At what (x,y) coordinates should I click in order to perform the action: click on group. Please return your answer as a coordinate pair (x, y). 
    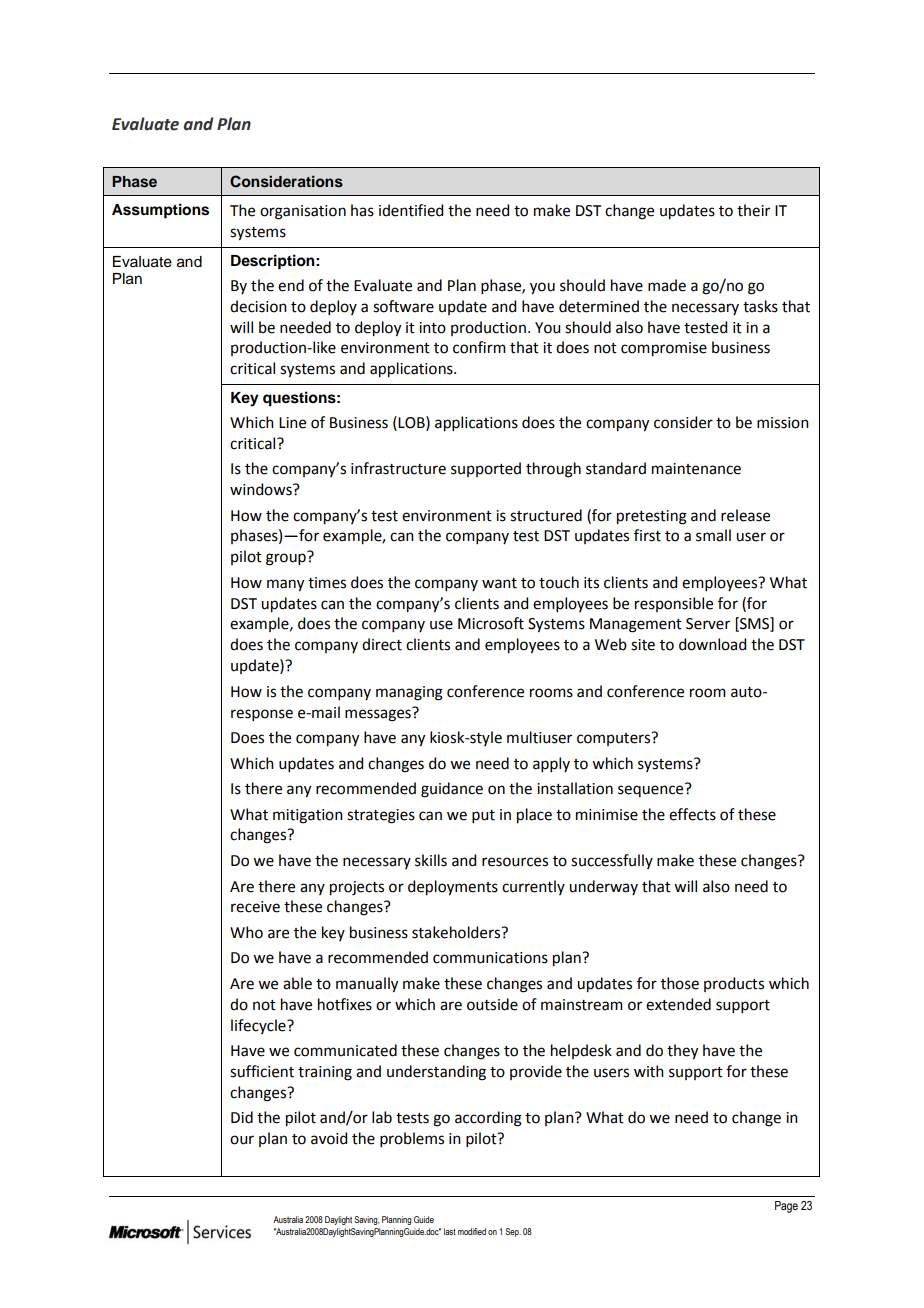
    Looking at the image, I should click on (286, 559).
